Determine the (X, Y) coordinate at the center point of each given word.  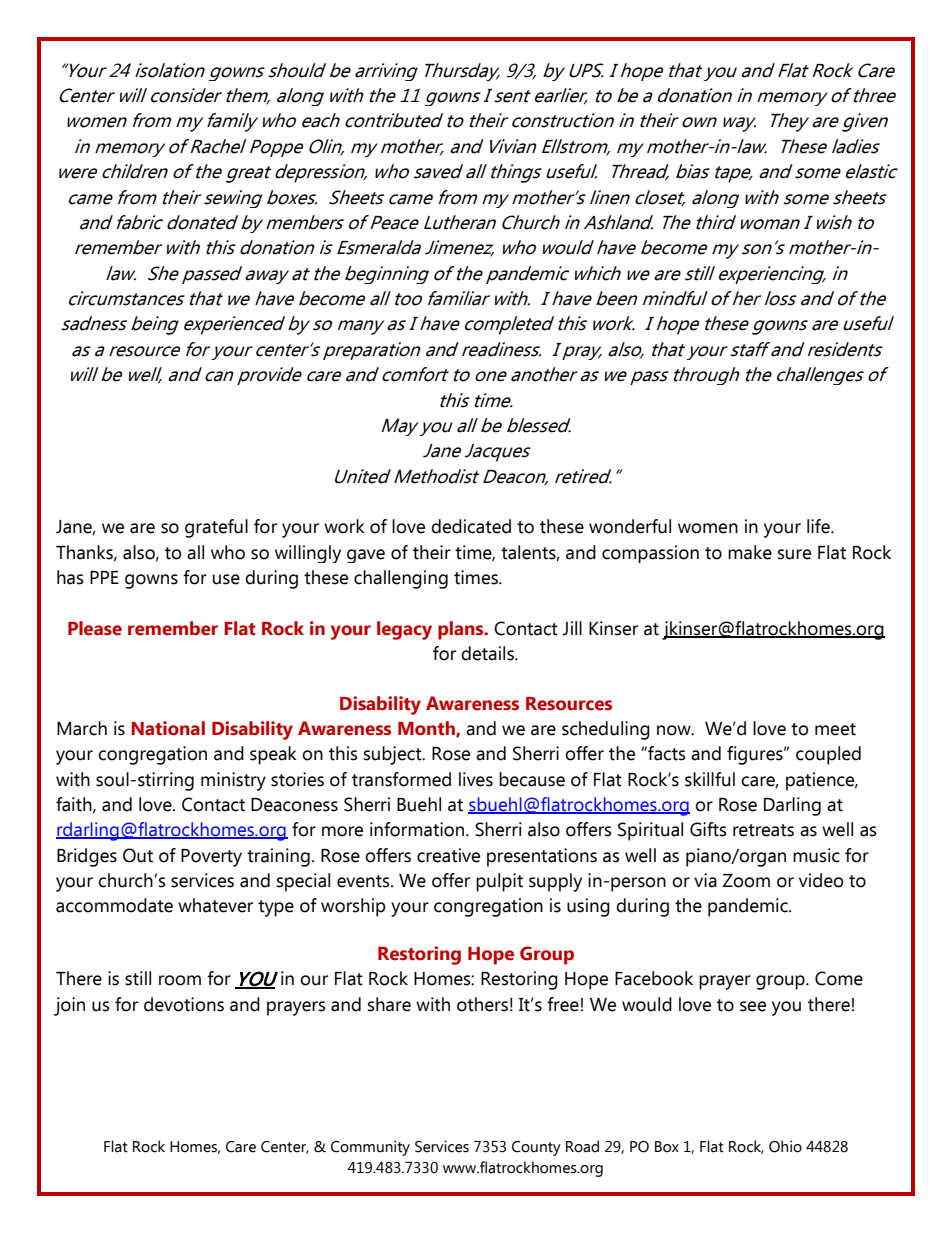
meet (835, 729)
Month (427, 729)
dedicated (471, 526)
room (180, 980)
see (753, 1006)
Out (138, 855)
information (418, 829)
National (168, 728)
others (482, 1004)
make (750, 552)
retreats (763, 830)
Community (370, 1148)
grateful (216, 528)
